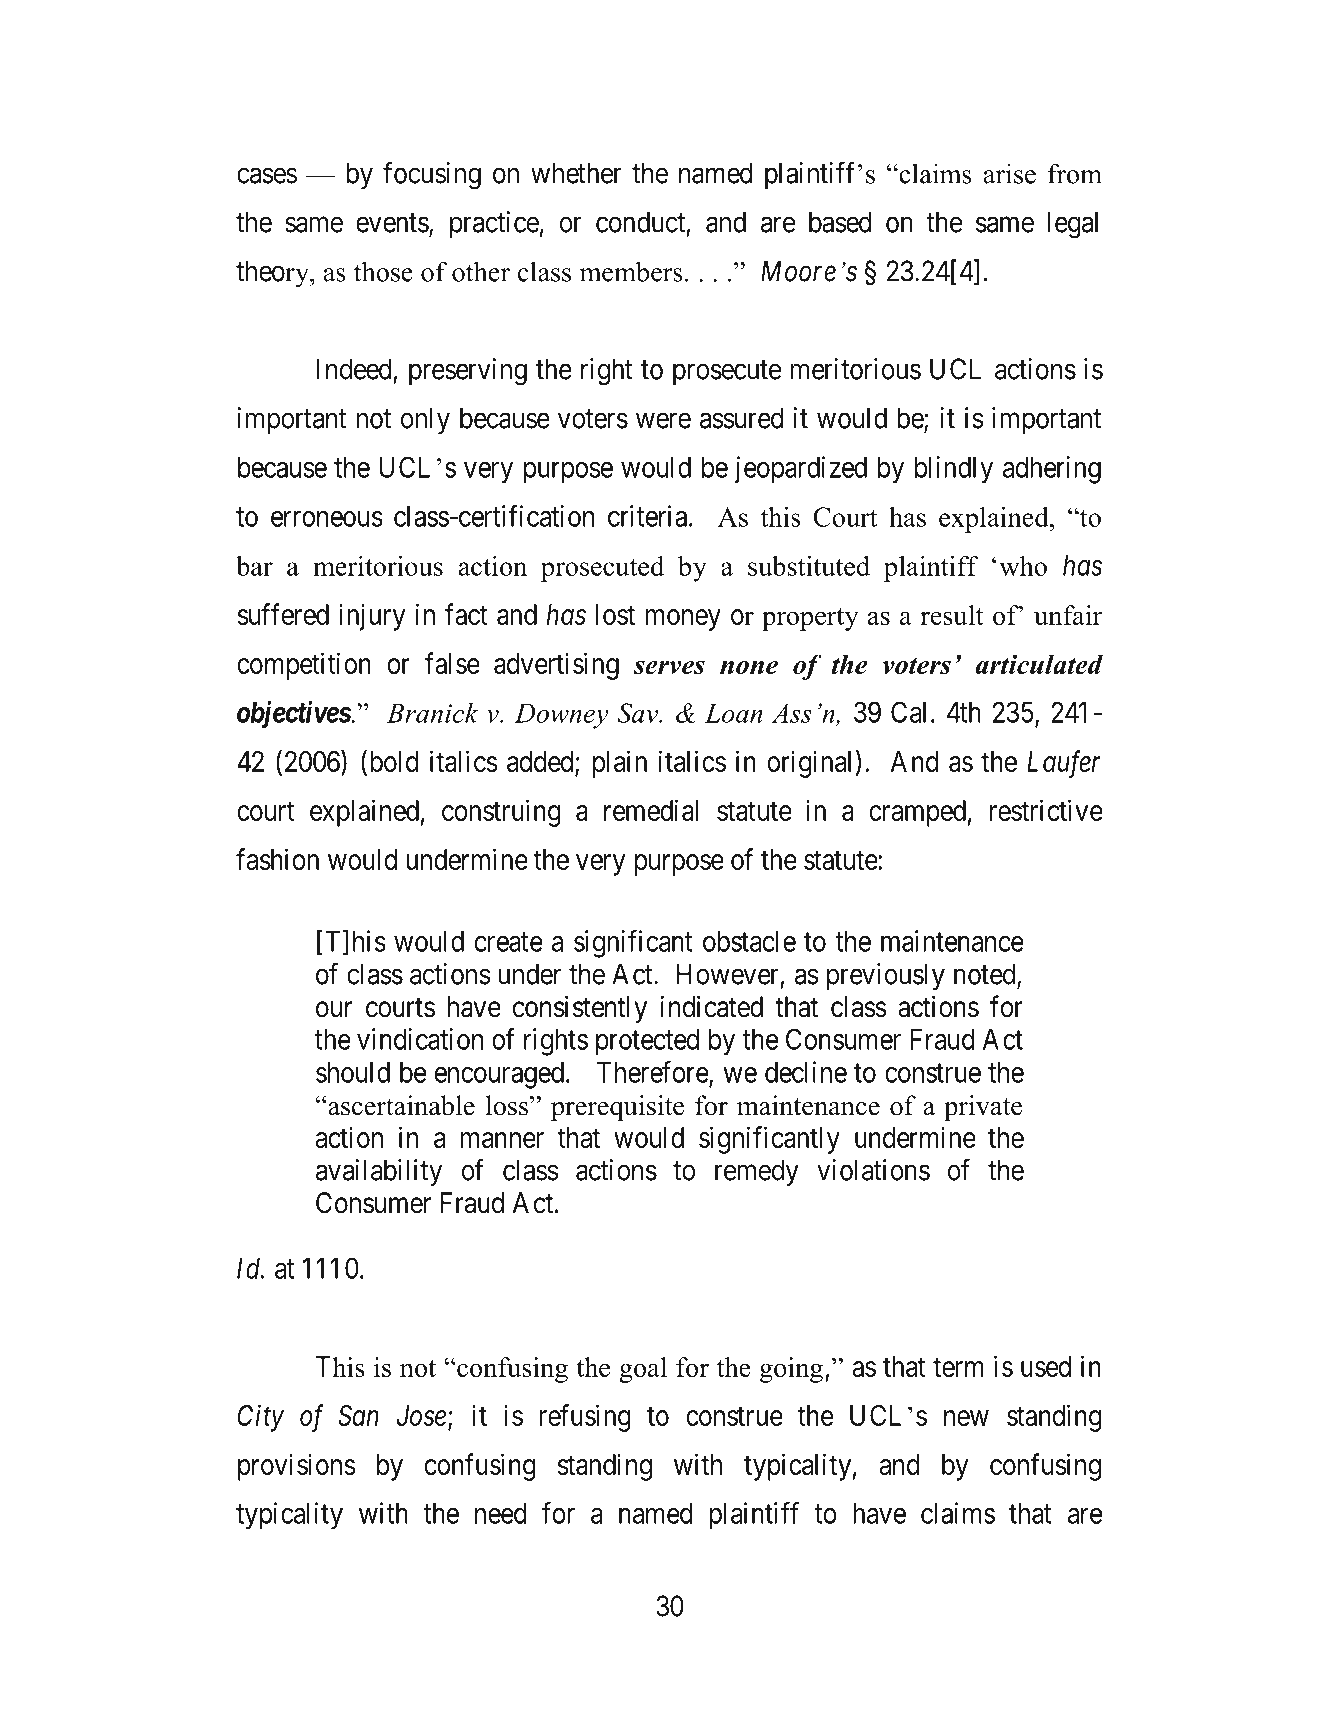 The width and height of the document is (1338, 1732). I want to click on members, so click(631, 271).
